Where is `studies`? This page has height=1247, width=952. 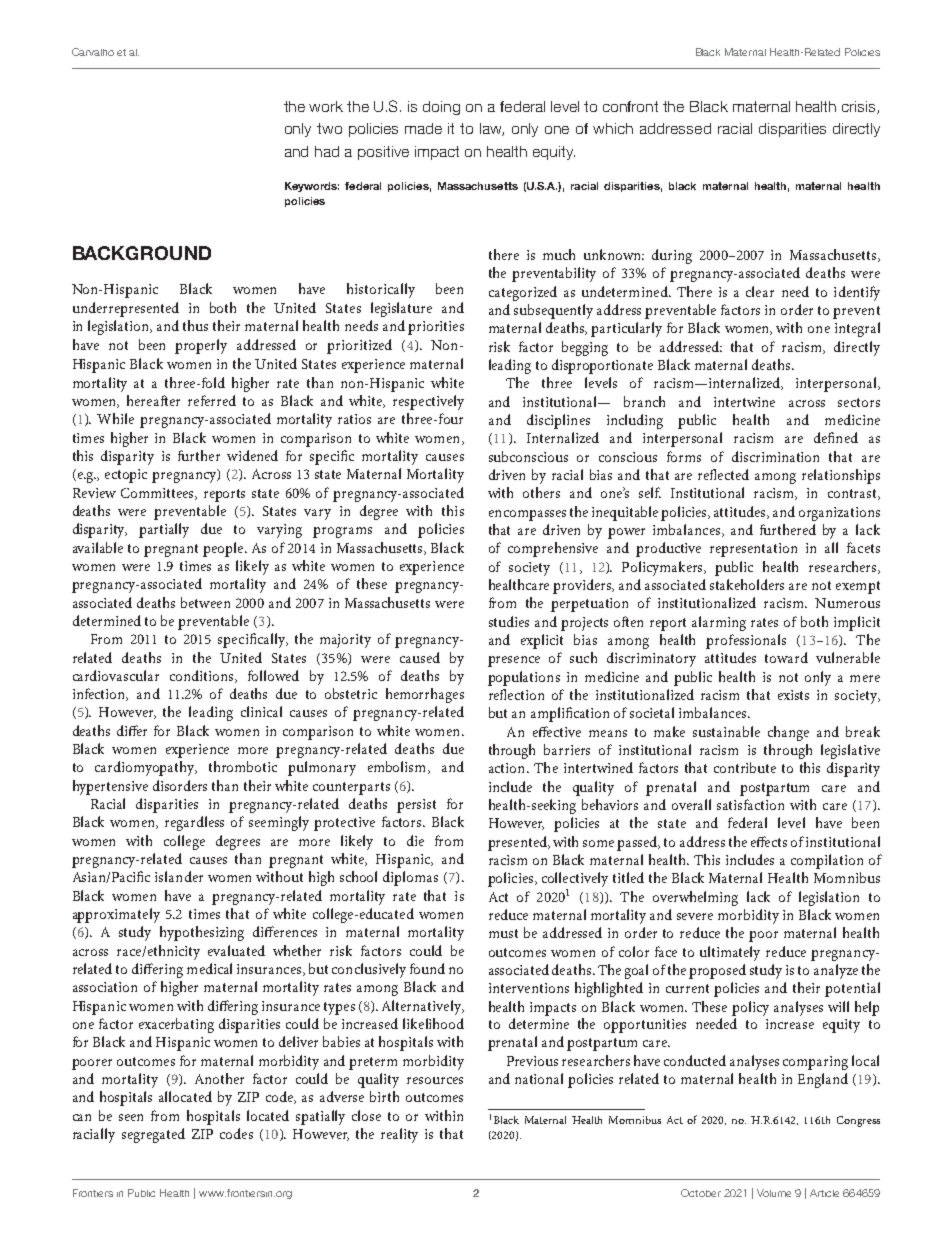
studies is located at coordinates (509, 621).
